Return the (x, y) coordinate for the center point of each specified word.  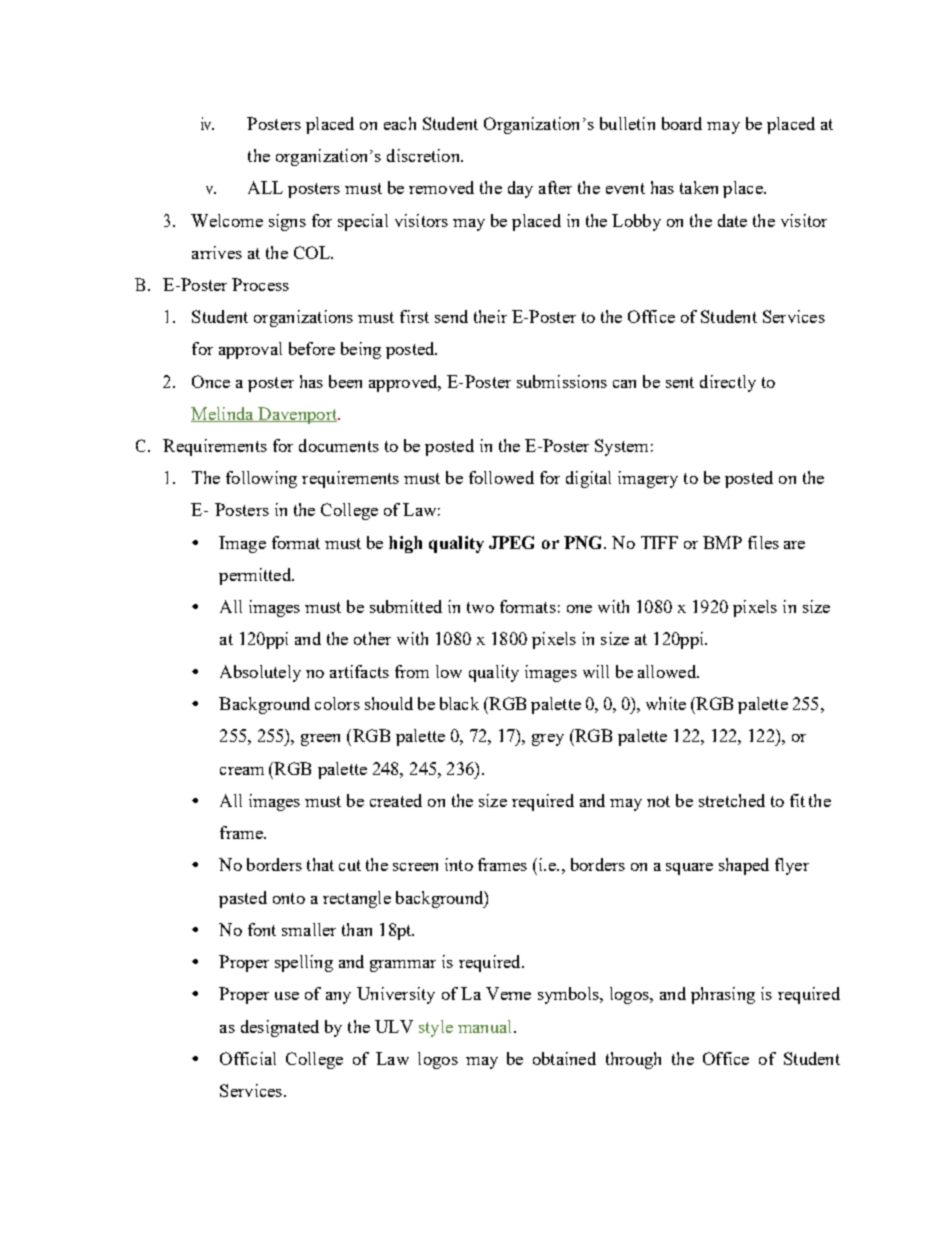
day (520, 189)
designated (280, 1028)
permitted (256, 576)
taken (699, 187)
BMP (722, 542)
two (480, 607)
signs (287, 222)
